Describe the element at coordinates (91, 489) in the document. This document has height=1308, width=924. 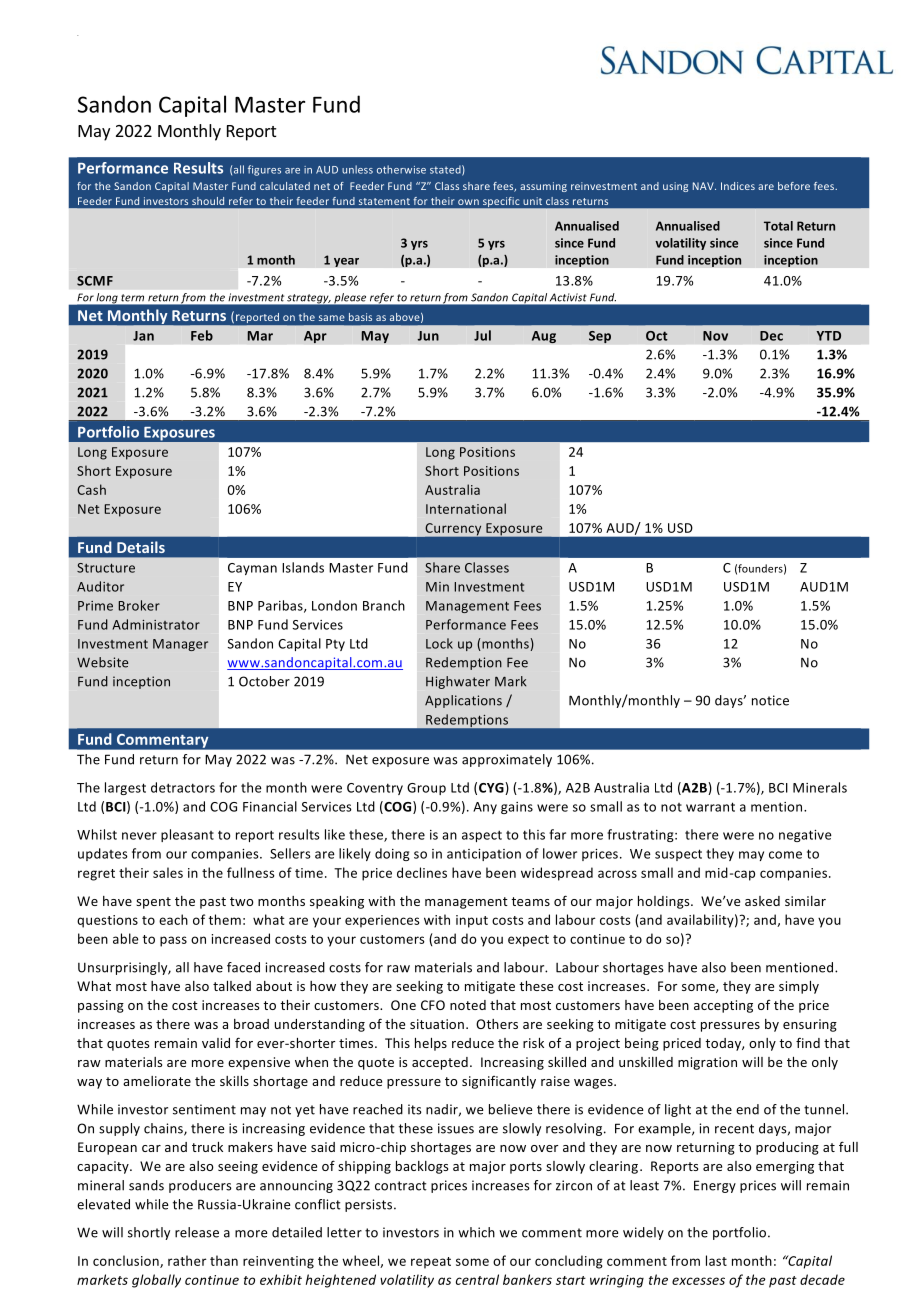
I see `Cash` at that location.
